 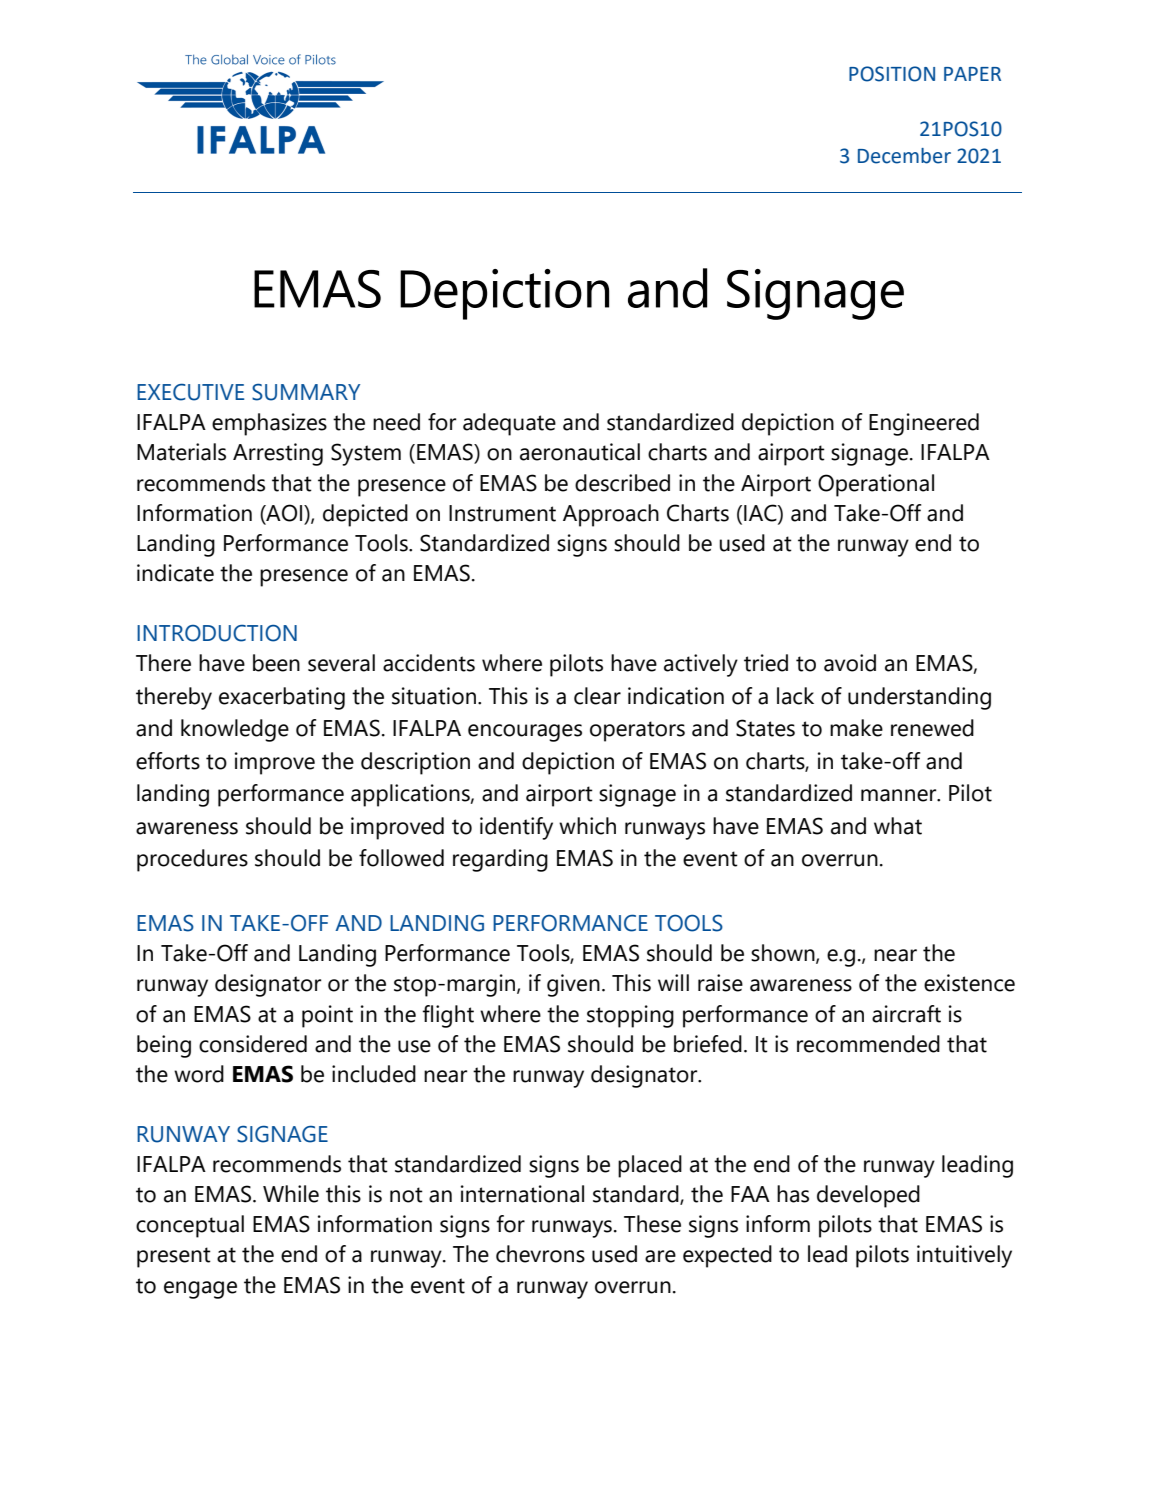 What do you see at coordinates (850, 663) in the screenshot?
I see `avoid` at bounding box center [850, 663].
